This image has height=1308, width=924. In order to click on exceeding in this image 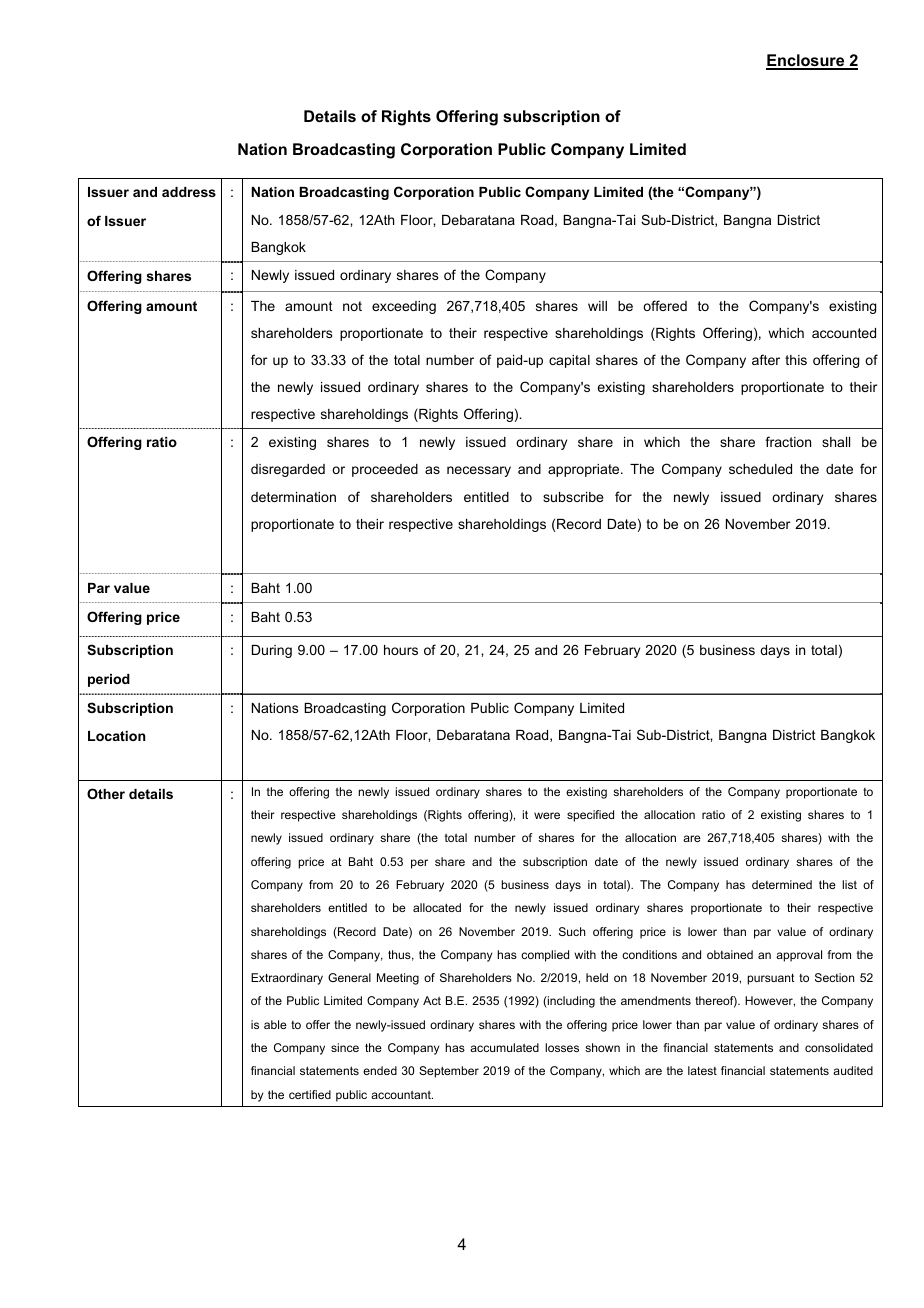, I will do `click(404, 307)`.
